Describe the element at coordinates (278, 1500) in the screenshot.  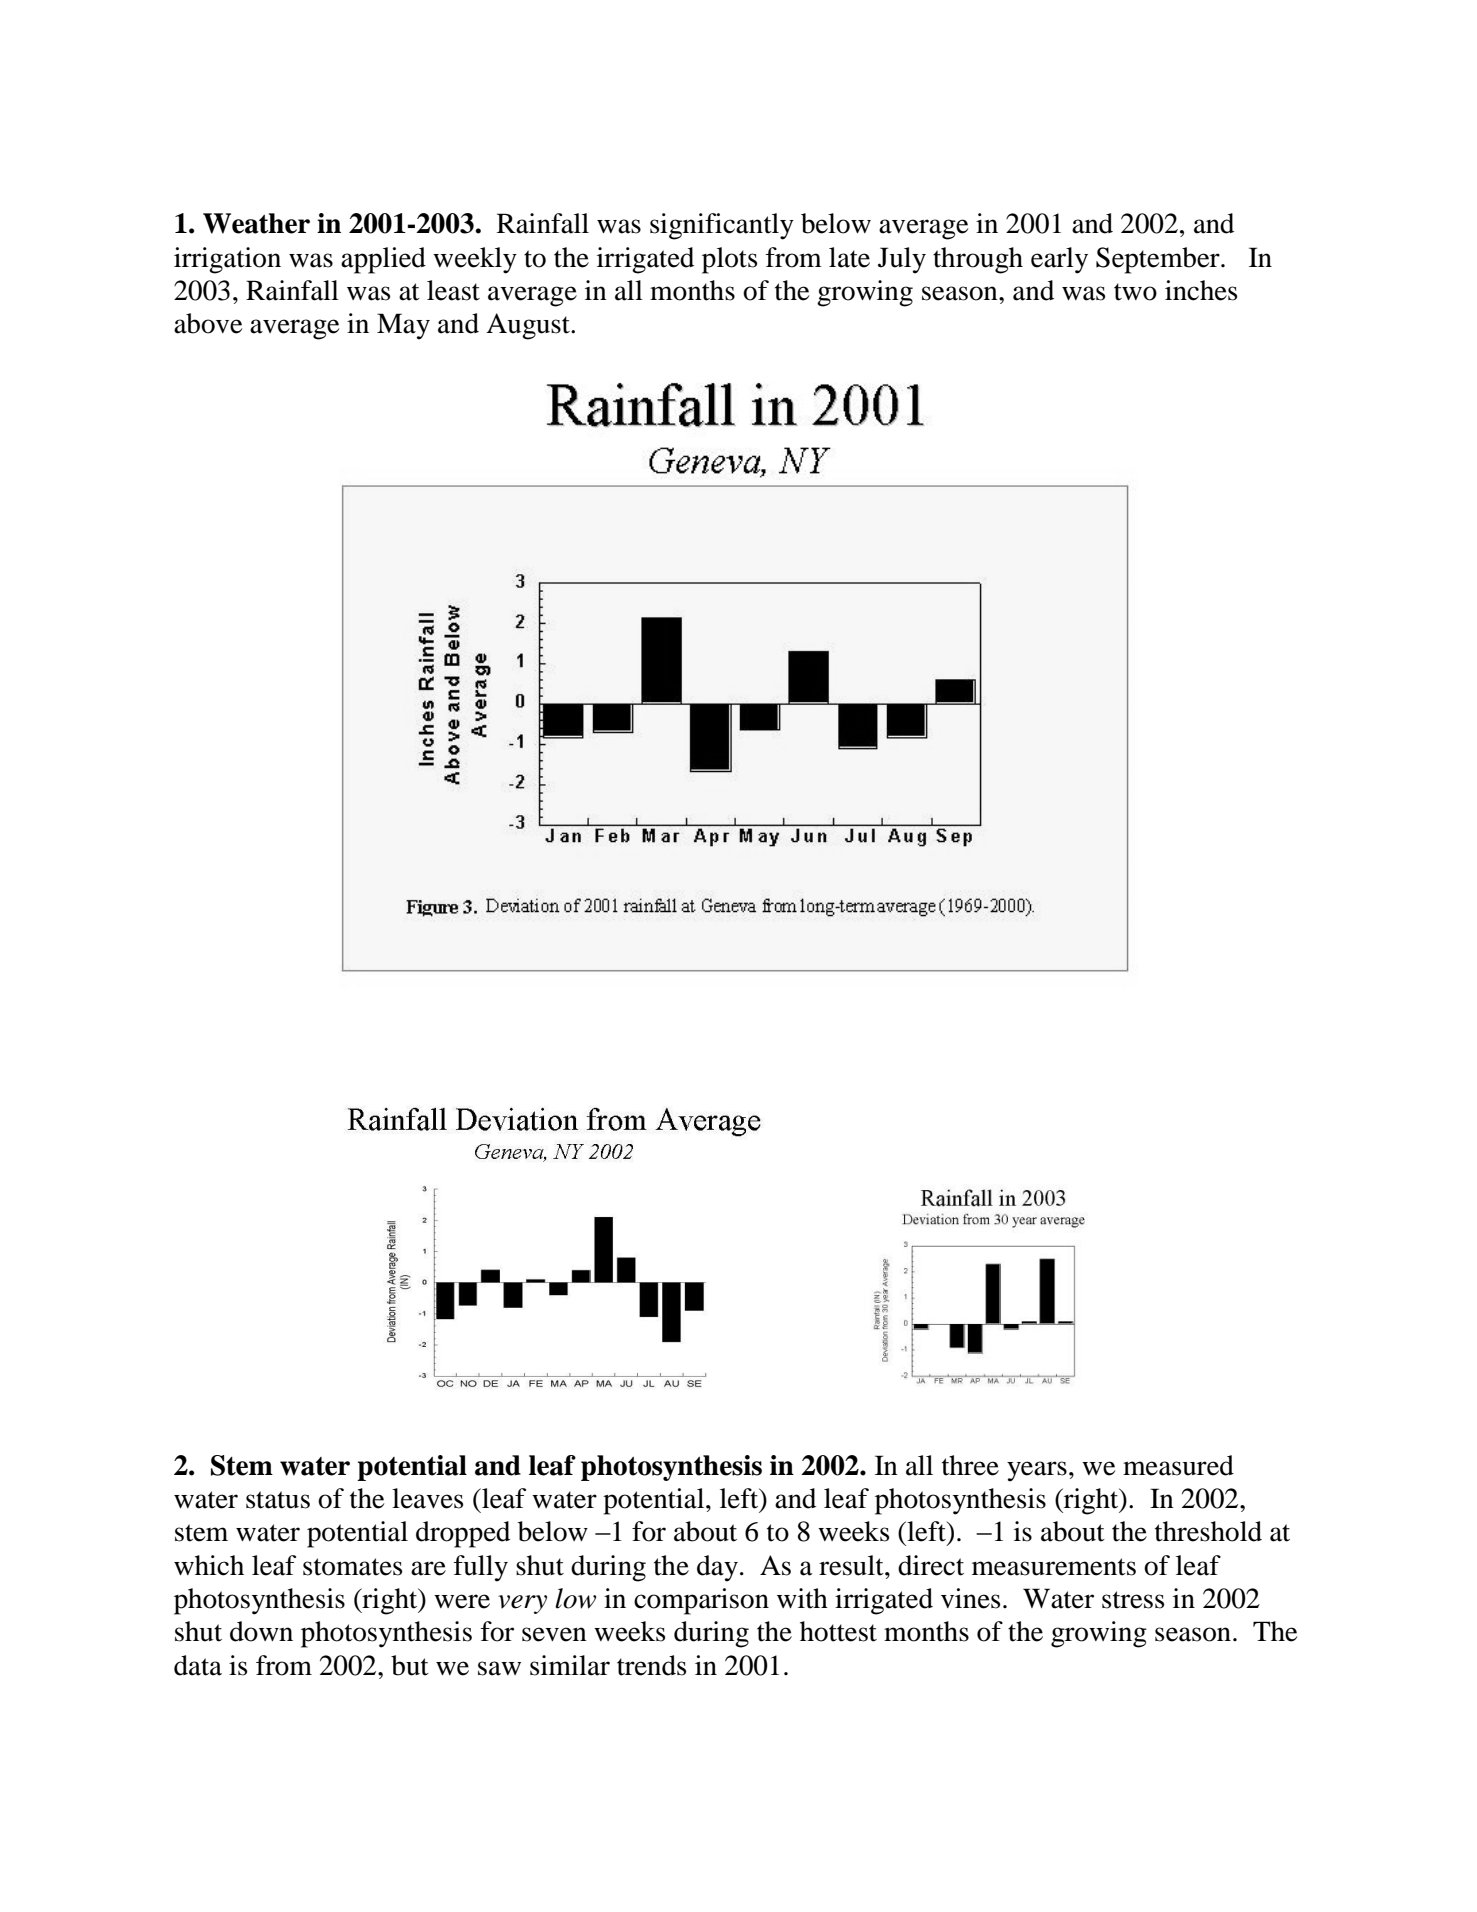
I see `status` at that location.
